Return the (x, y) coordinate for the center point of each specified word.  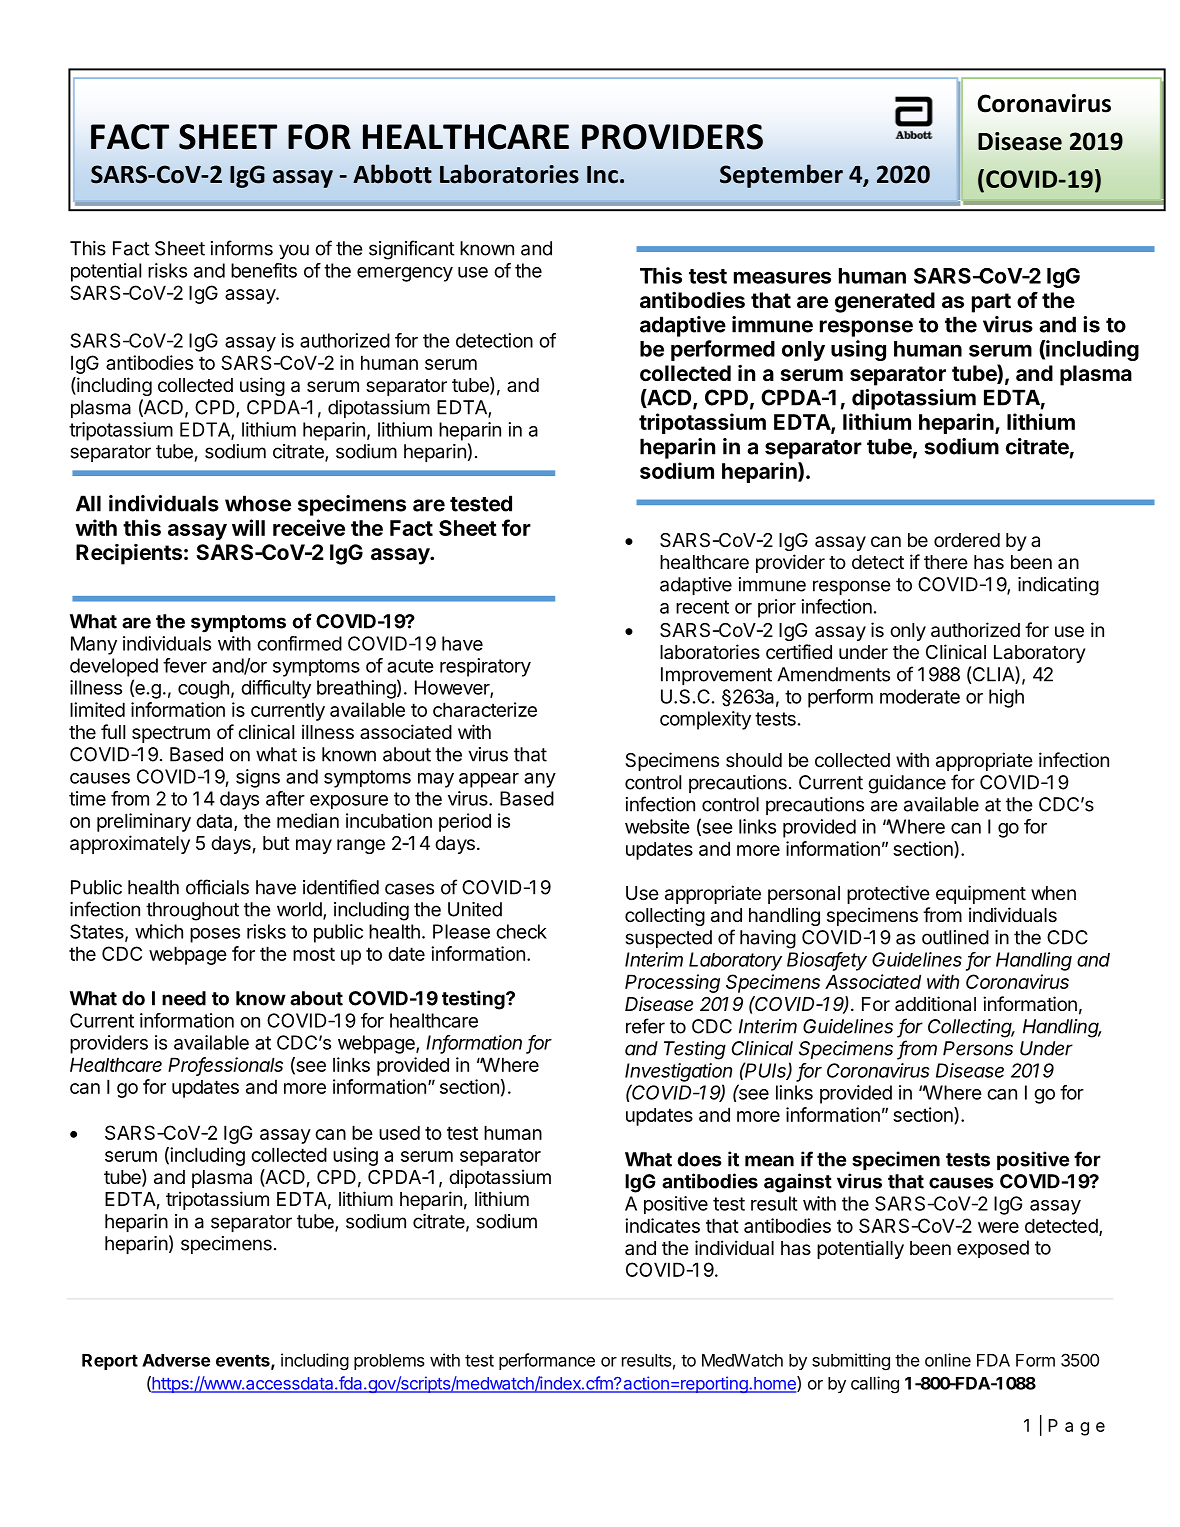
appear (489, 780)
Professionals (225, 1065)
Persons (978, 1048)
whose (258, 503)
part (991, 303)
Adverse (176, 1360)
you (294, 252)
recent (702, 607)
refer (645, 1026)
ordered (967, 540)
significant (412, 250)
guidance (907, 784)
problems (389, 1362)
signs (258, 778)
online (948, 1360)
